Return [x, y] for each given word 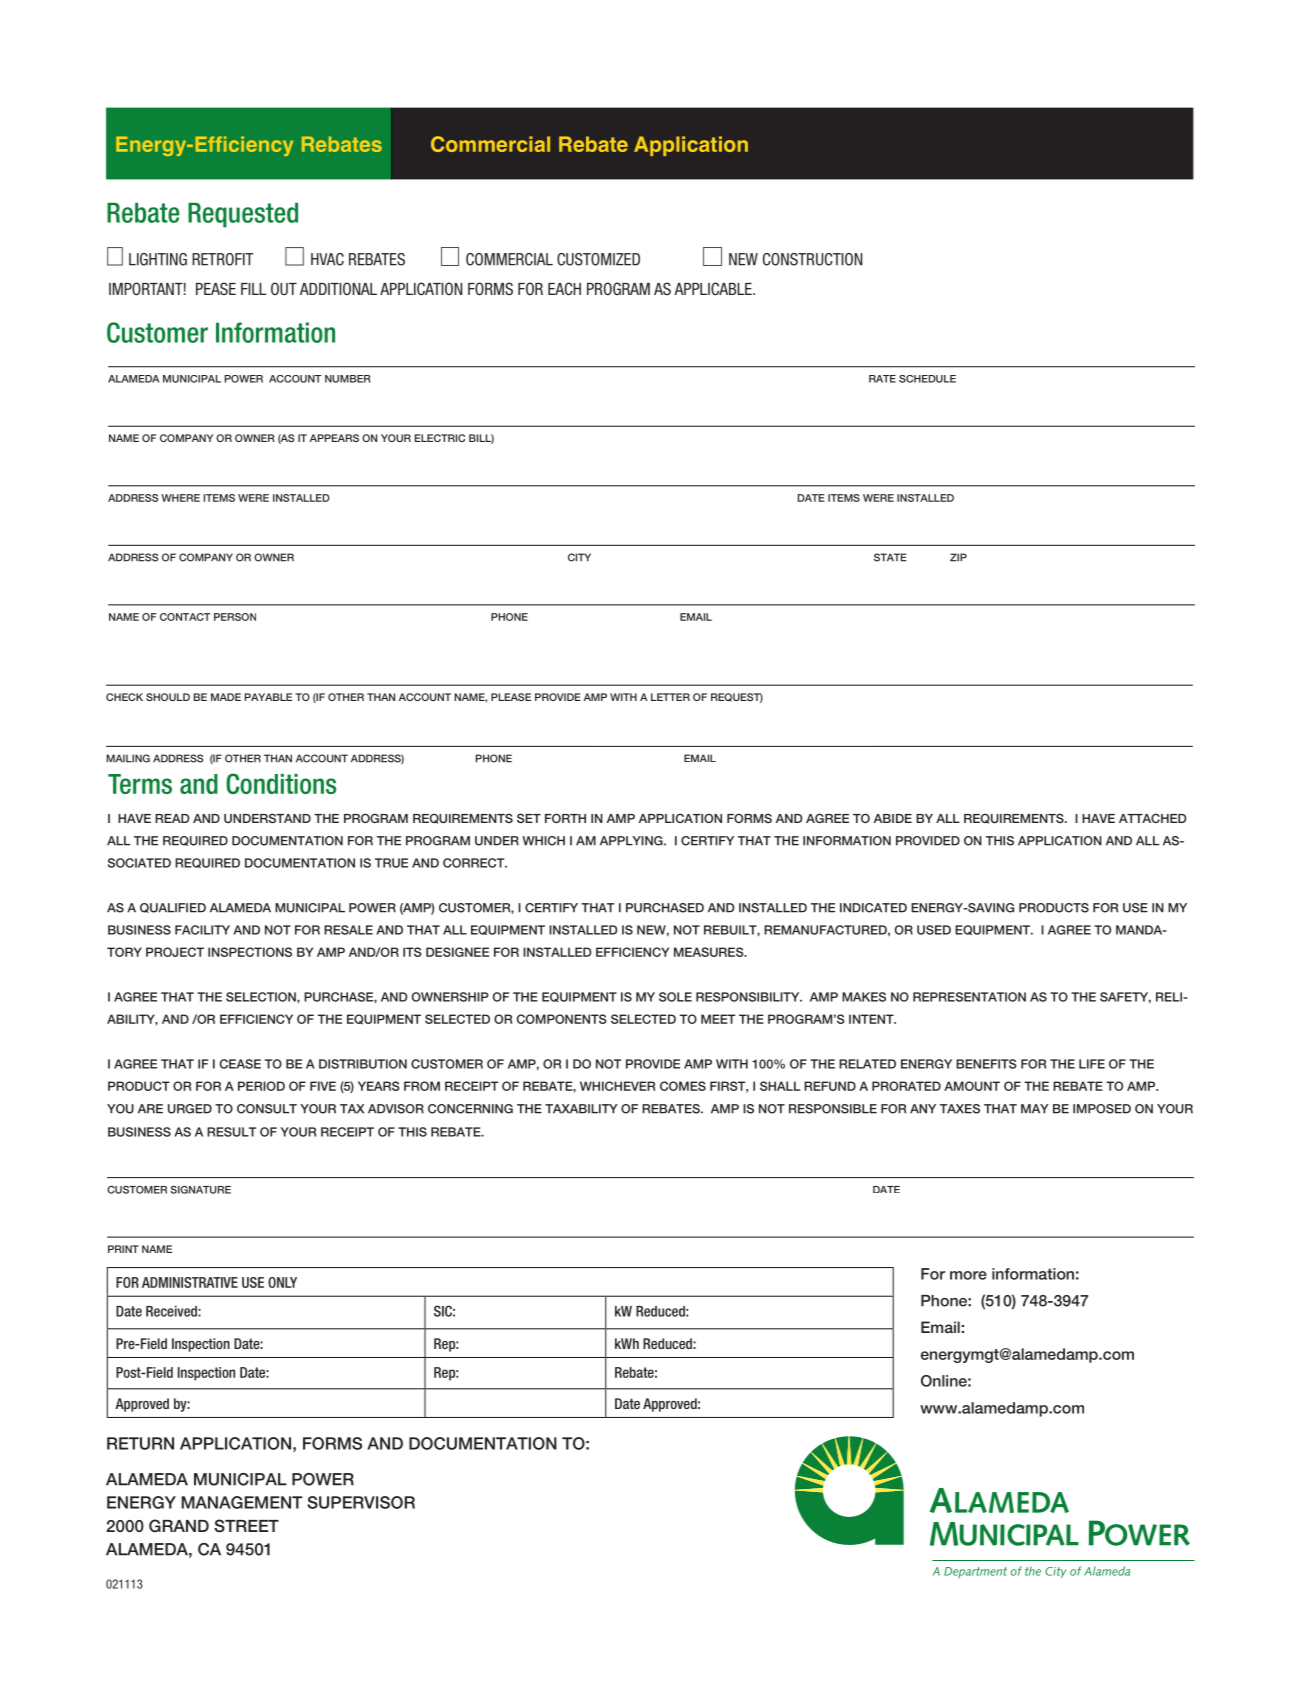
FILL [253, 289]
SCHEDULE [927, 379]
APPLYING [632, 841]
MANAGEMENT [241, 1502]
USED [934, 930]
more [968, 1275]
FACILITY [202, 930]
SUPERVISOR [361, 1502]
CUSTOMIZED [598, 259]
